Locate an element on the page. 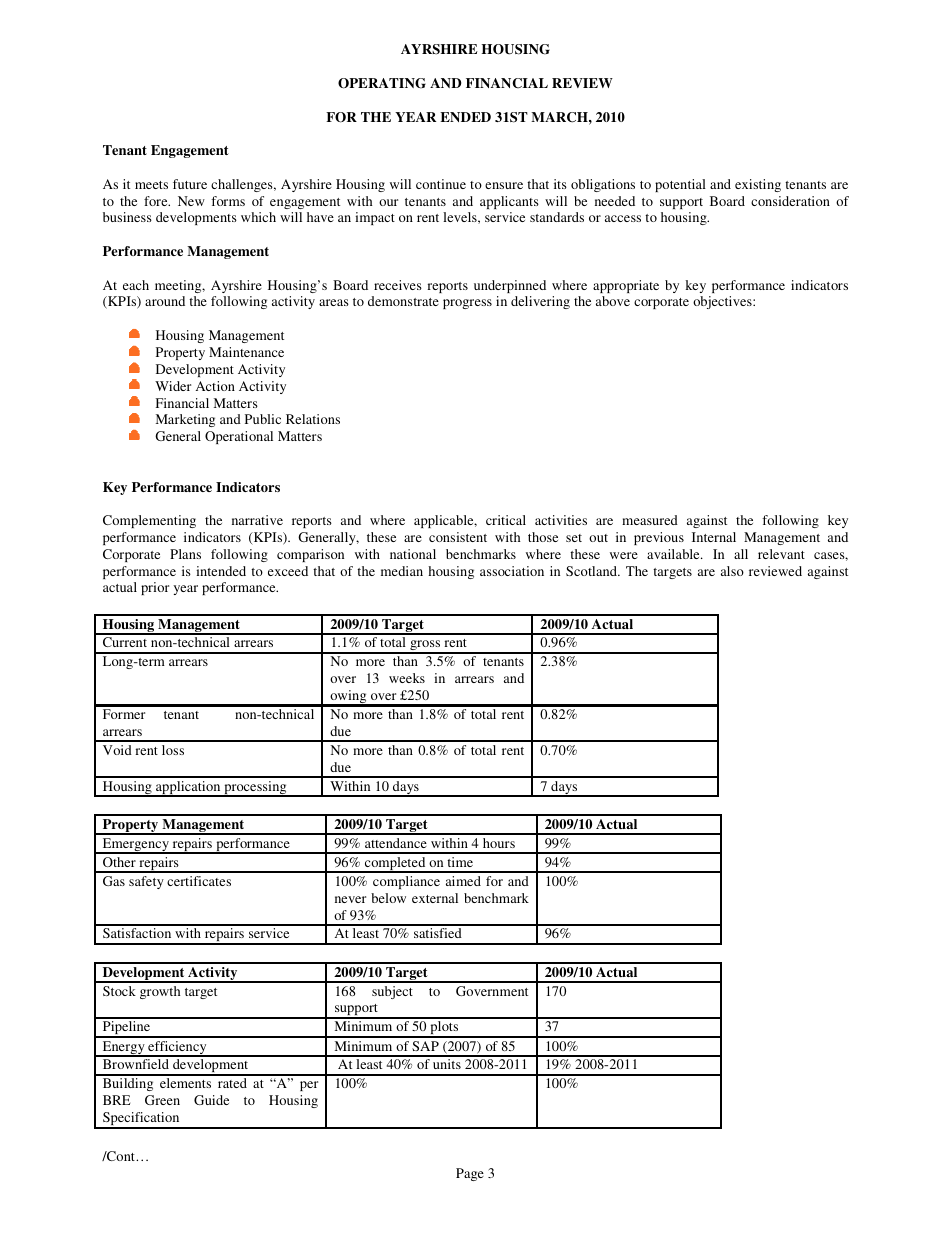  potential is located at coordinates (680, 185).
